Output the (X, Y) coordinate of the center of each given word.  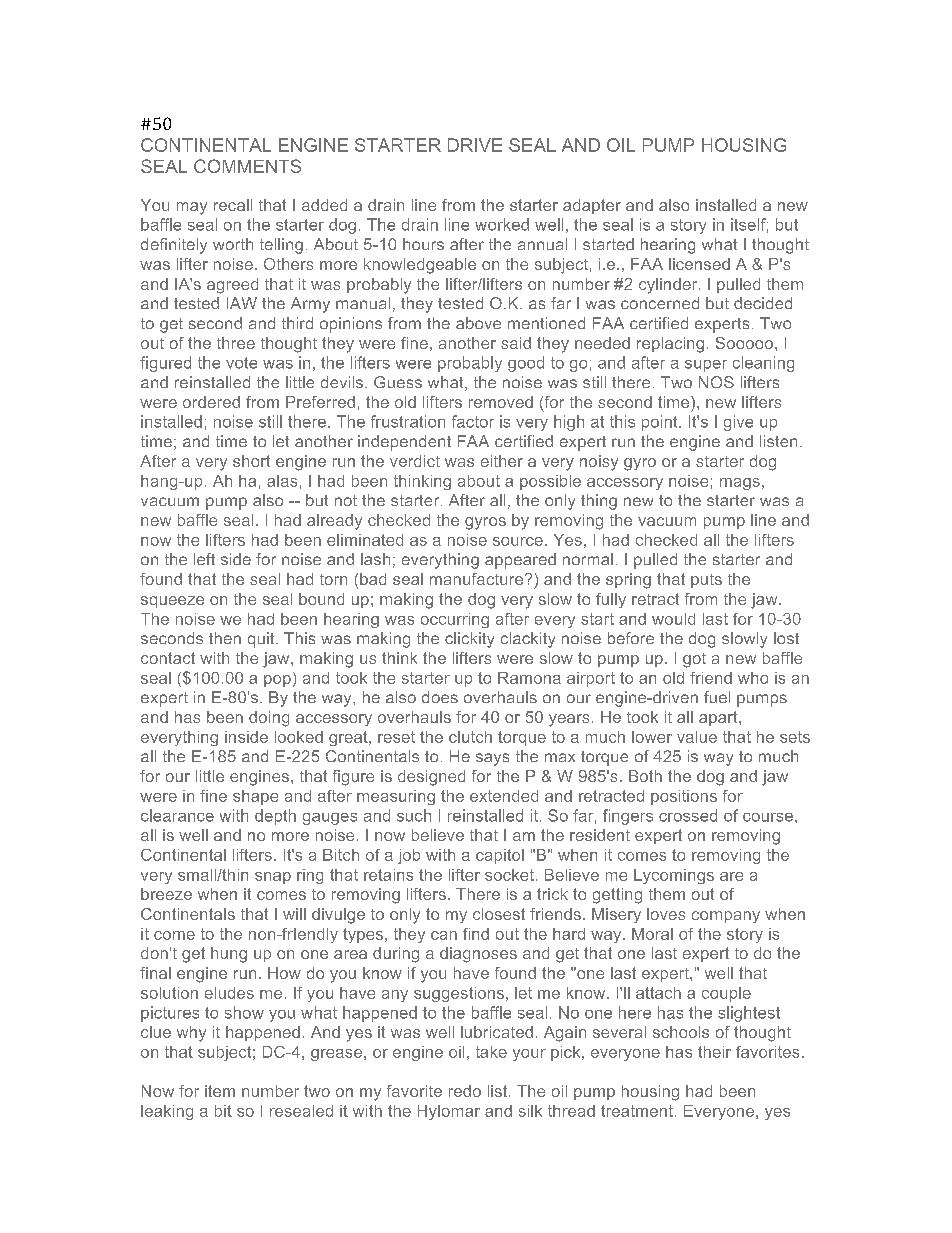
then (225, 638)
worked (502, 224)
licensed (699, 264)
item (220, 1091)
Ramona (529, 678)
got (694, 660)
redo (465, 1091)
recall (233, 205)
